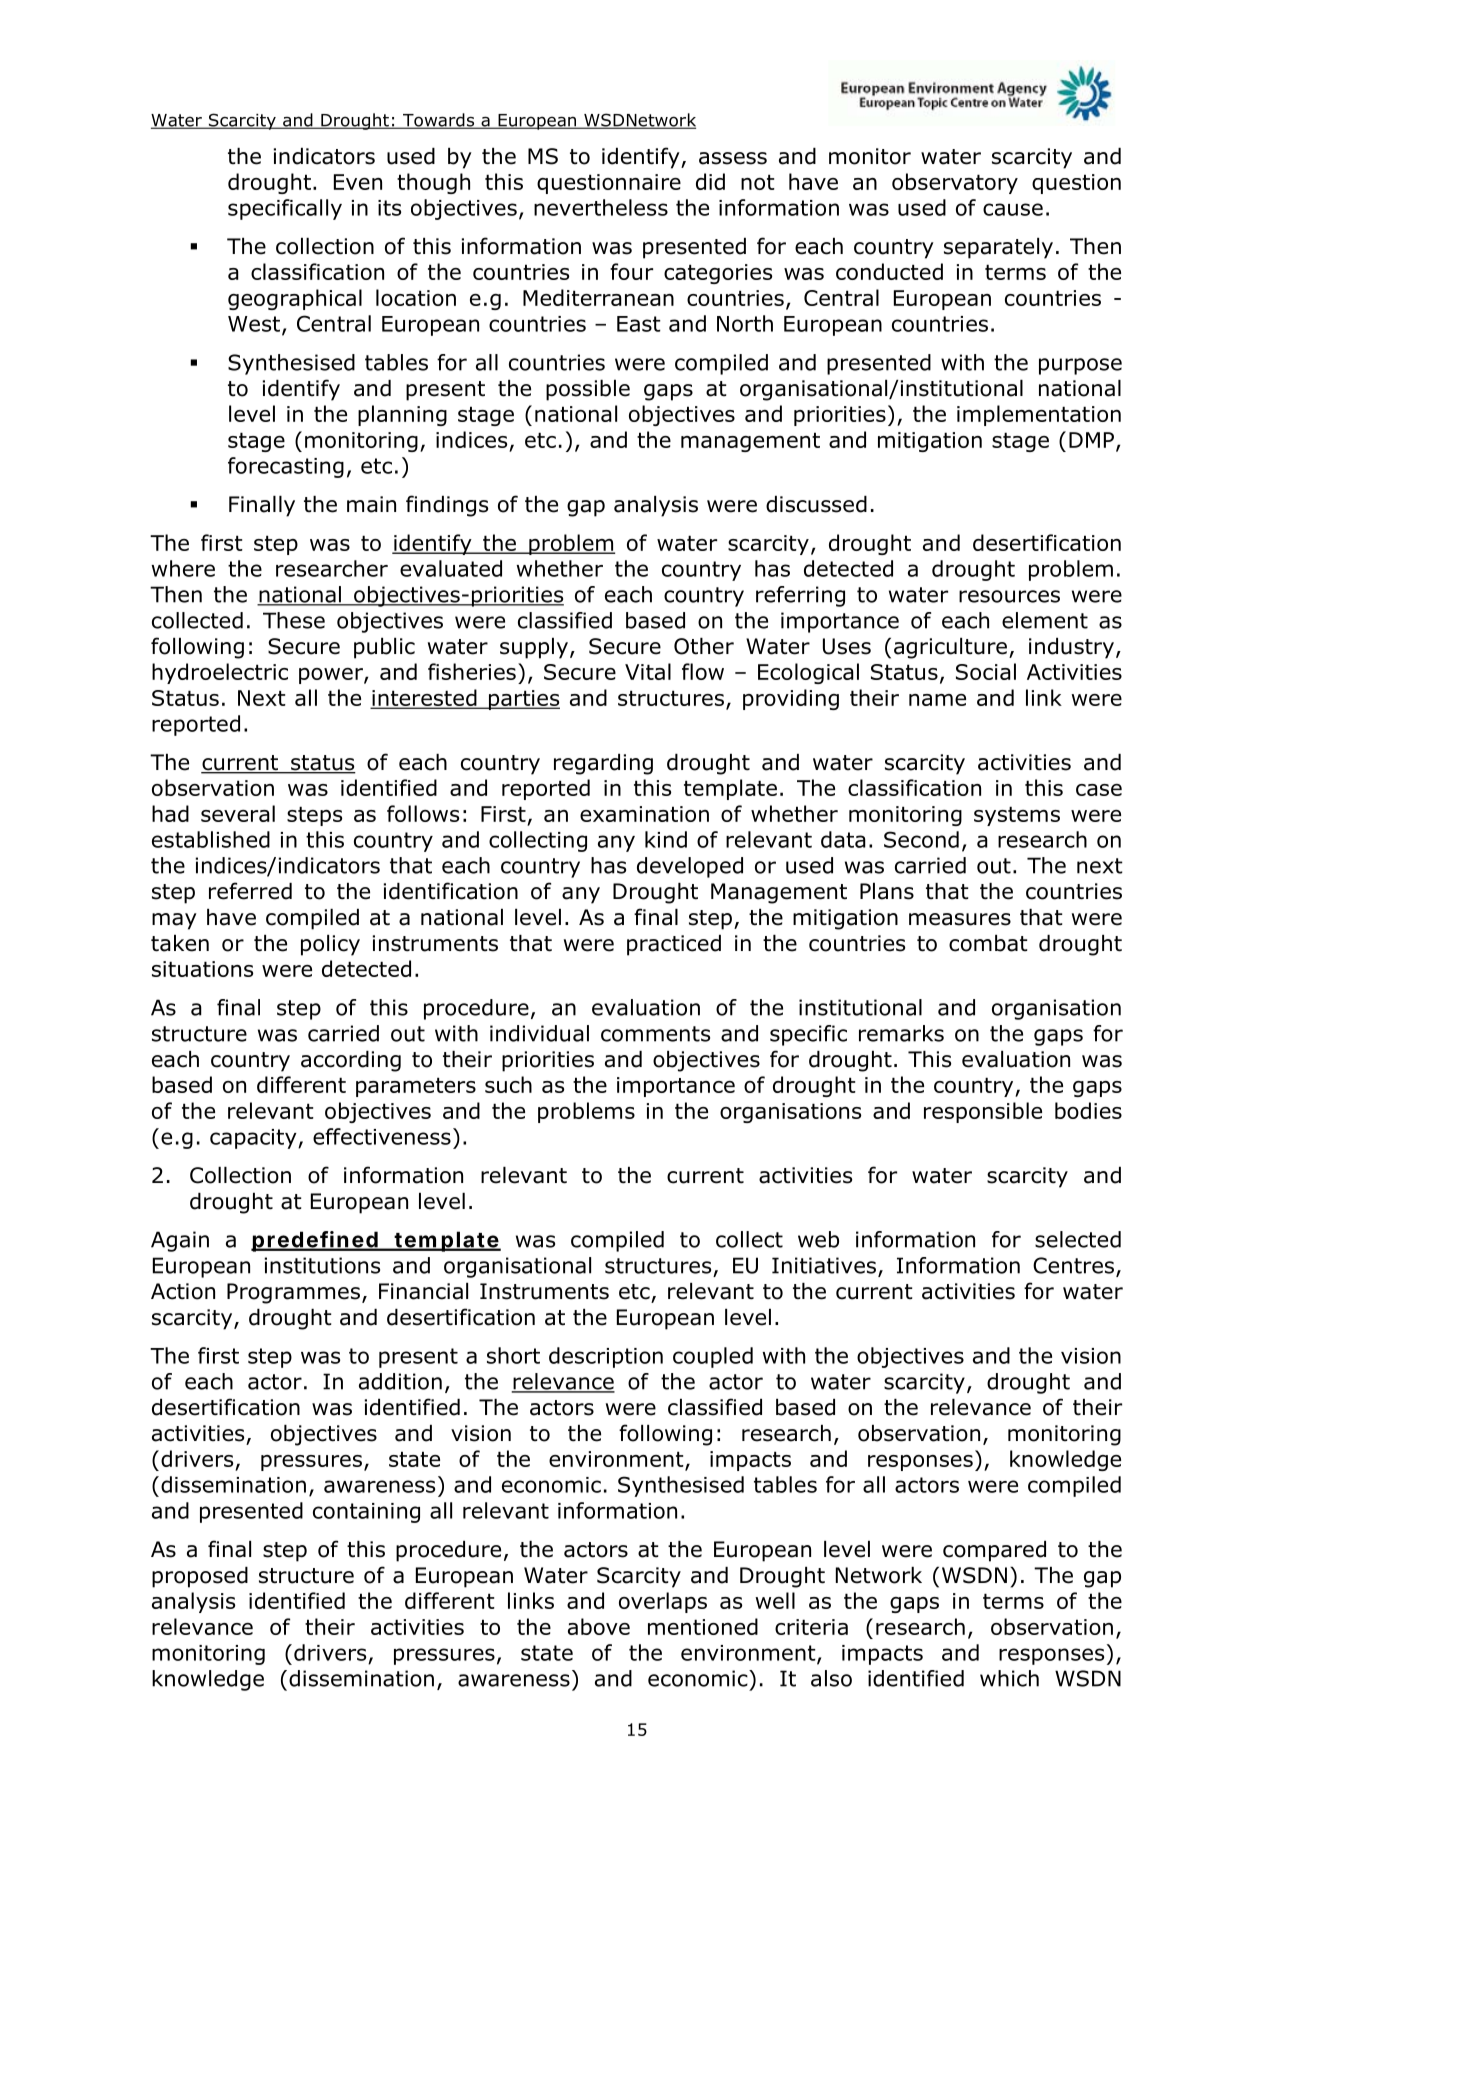 The image size is (1477, 2089). What do you see at coordinates (960, 919) in the screenshot?
I see `measures` at bounding box center [960, 919].
